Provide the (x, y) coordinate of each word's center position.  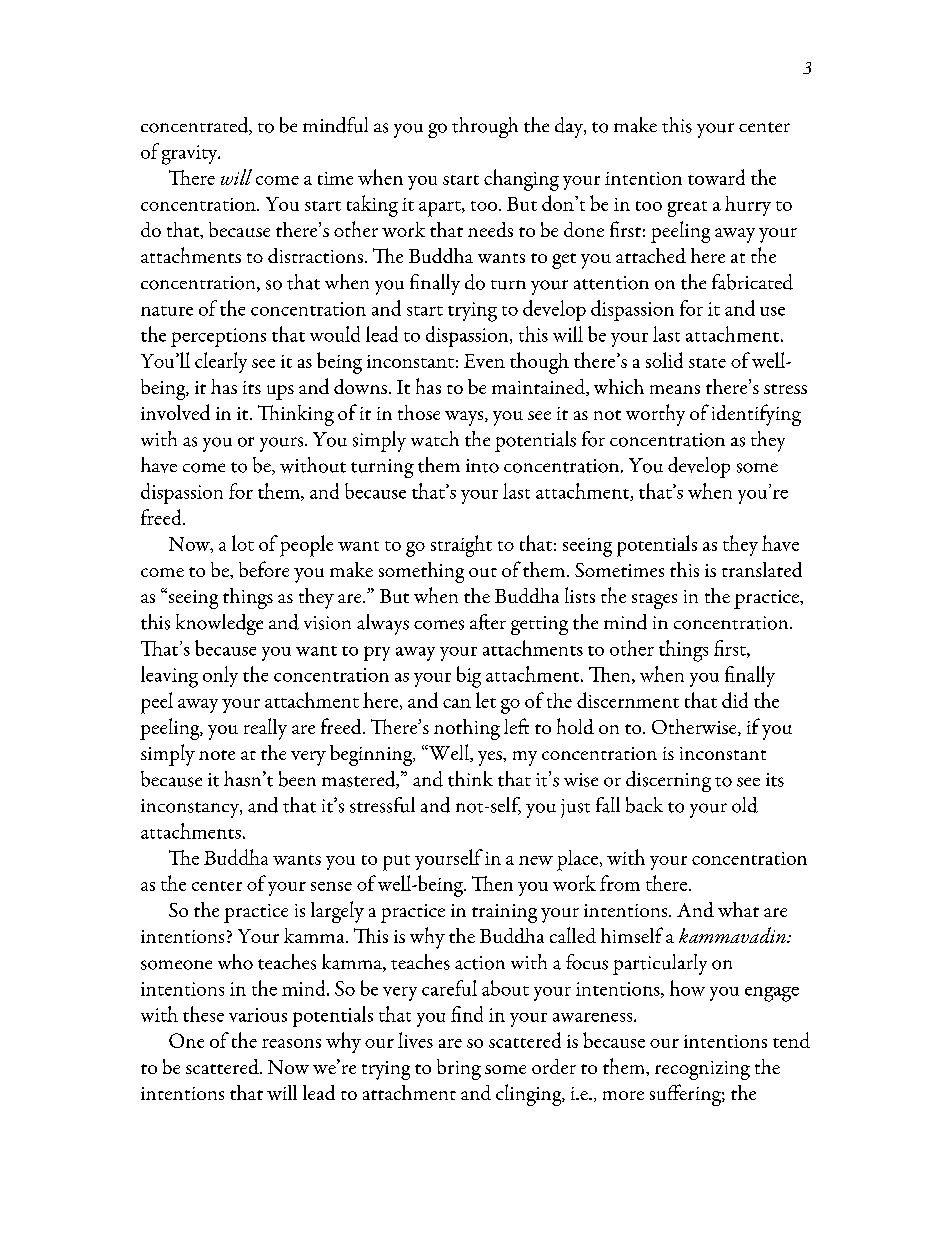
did (735, 700)
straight (461, 546)
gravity (191, 155)
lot (243, 543)
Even (484, 361)
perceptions (218, 337)
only (220, 676)
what (738, 909)
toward (716, 177)
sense (331, 886)
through (485, 127)
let (486, 700)
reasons (291, 1043)
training (504, 913)
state (707, 363)
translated (762, 569)
